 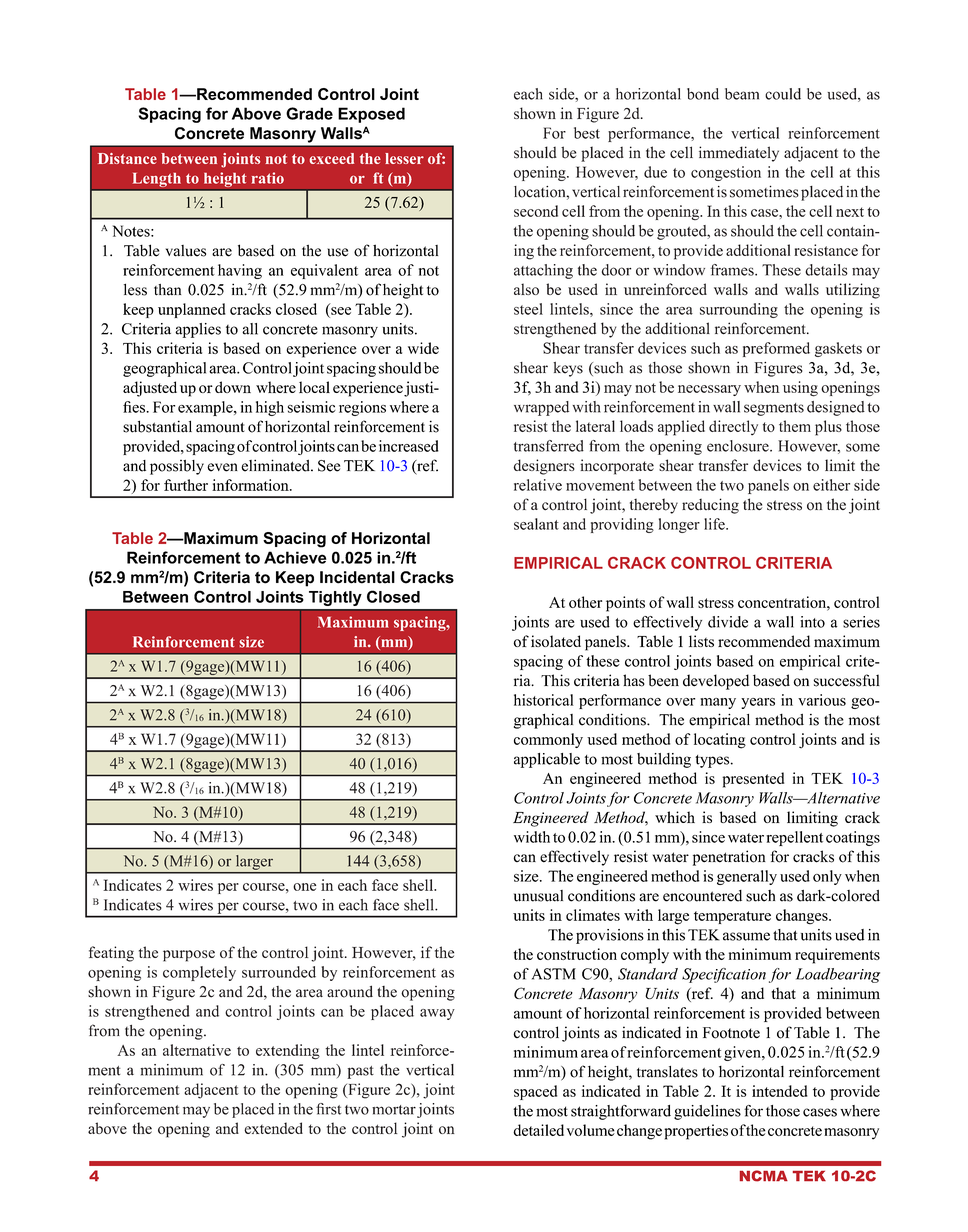 I want to click on best, so click(x=587, y=133).
